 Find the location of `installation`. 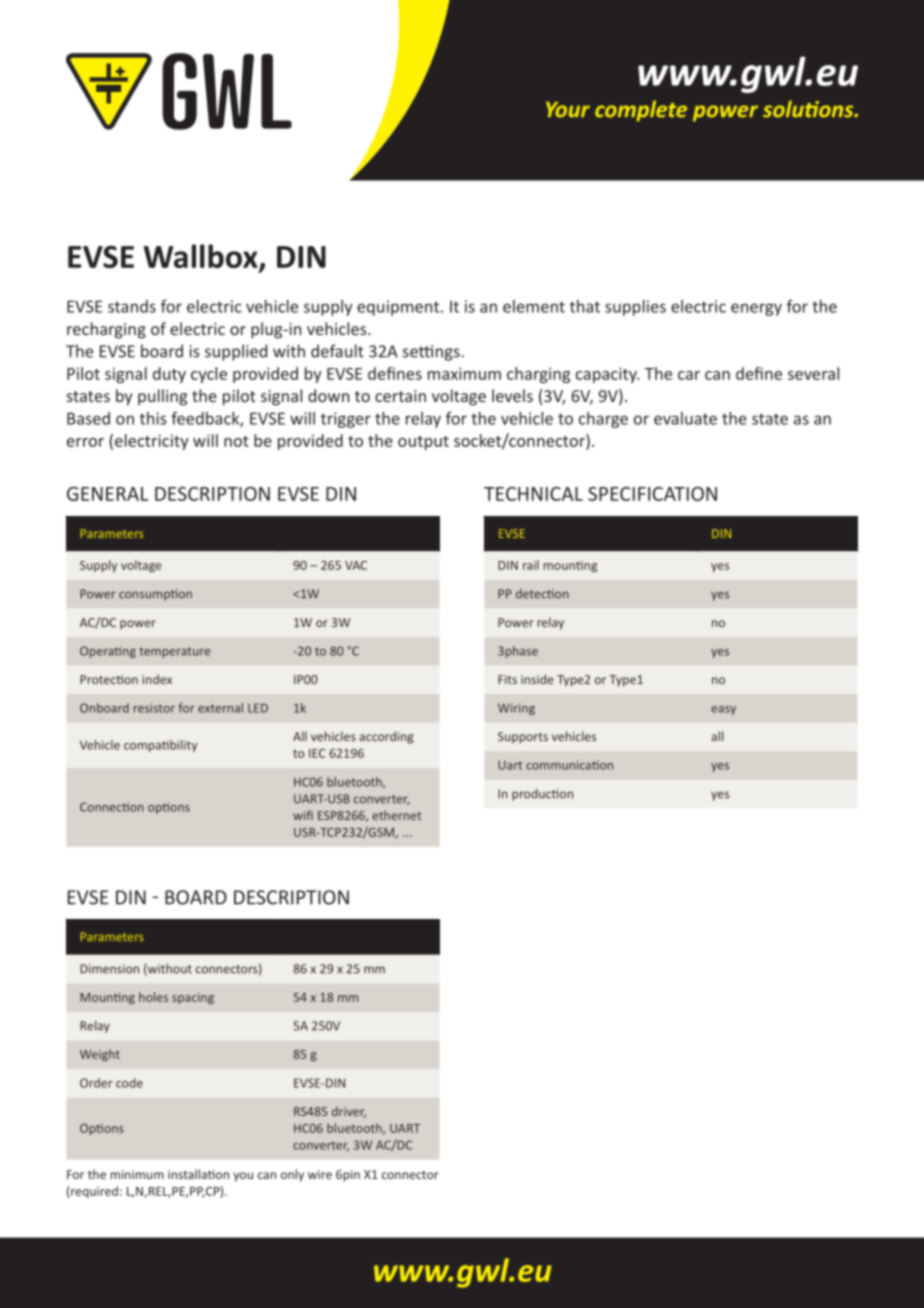

installation is located at coordinates (198, 1174).
